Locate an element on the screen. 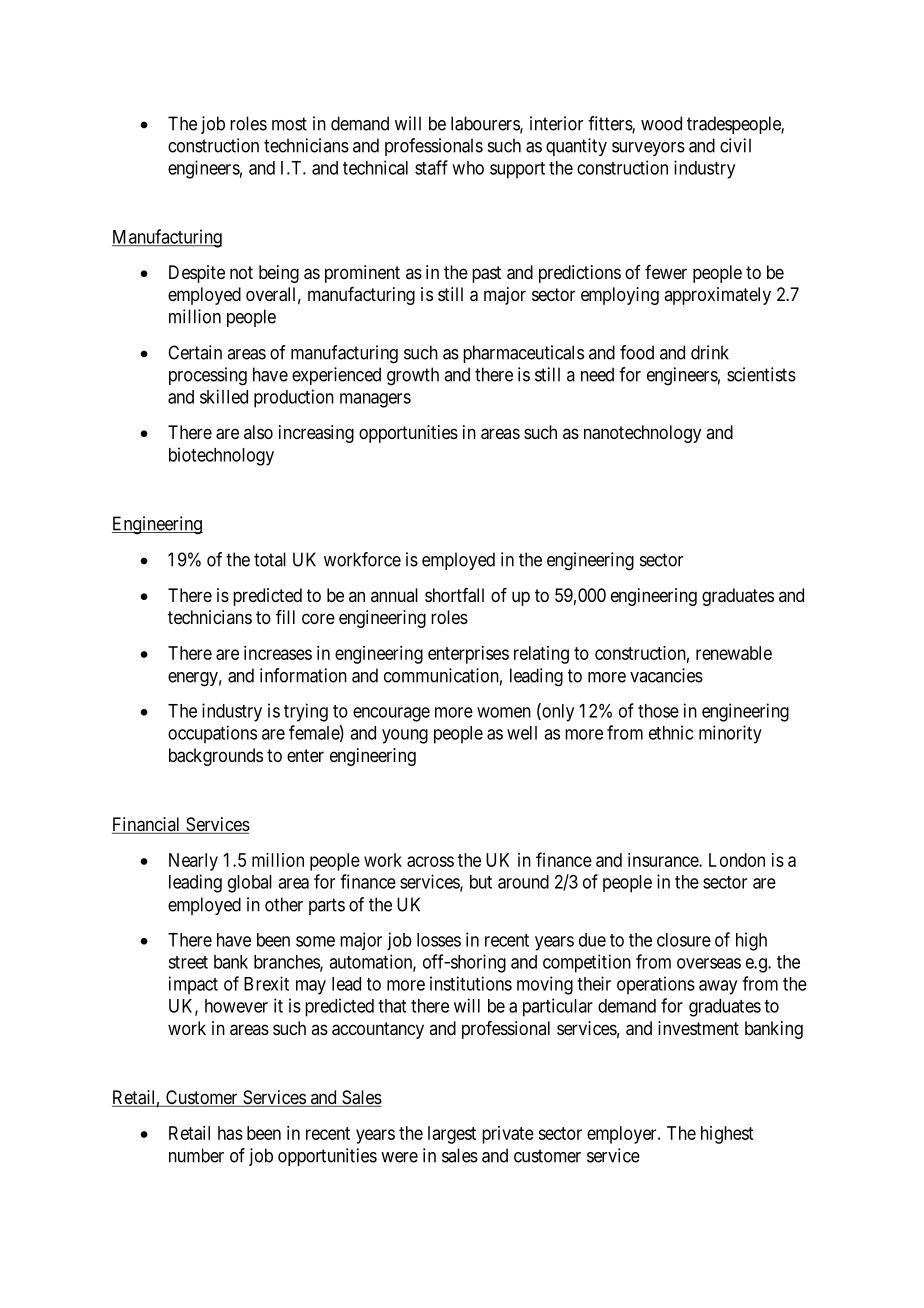 The height and width of the screenshot is (1308, 924). surveyors is located at coordinates (648, 149).
